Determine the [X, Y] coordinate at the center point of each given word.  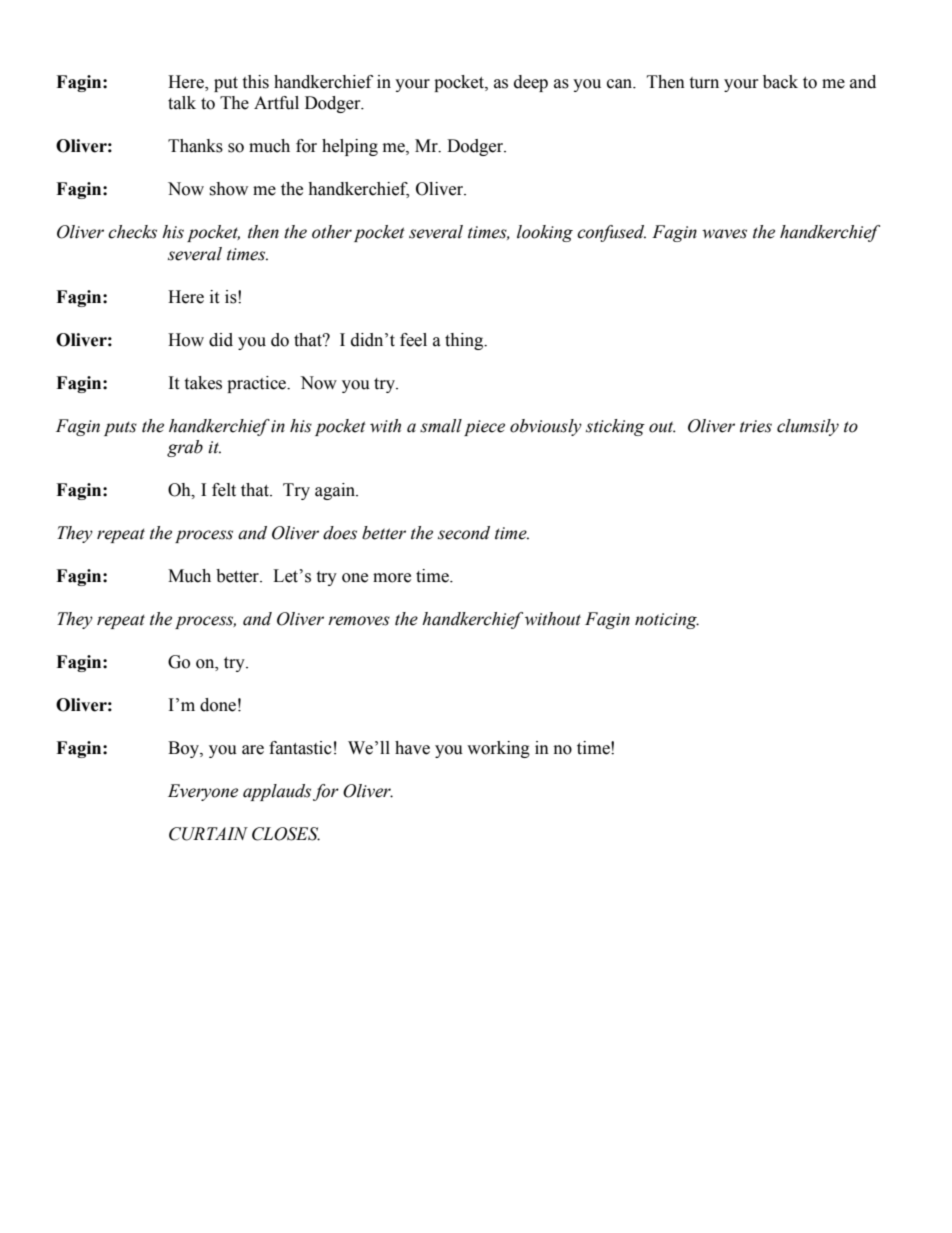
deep [531, 83]
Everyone [203, 792]
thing [465, 341]
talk [182, 103]
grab [185, 448]
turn [704, 83]
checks [132, 232]
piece [484, 428]
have [412, 748]
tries [756, 426]
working [498, 749]
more [392, 578]
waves [724, 234]
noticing [667, 621]
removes [359, 621]
